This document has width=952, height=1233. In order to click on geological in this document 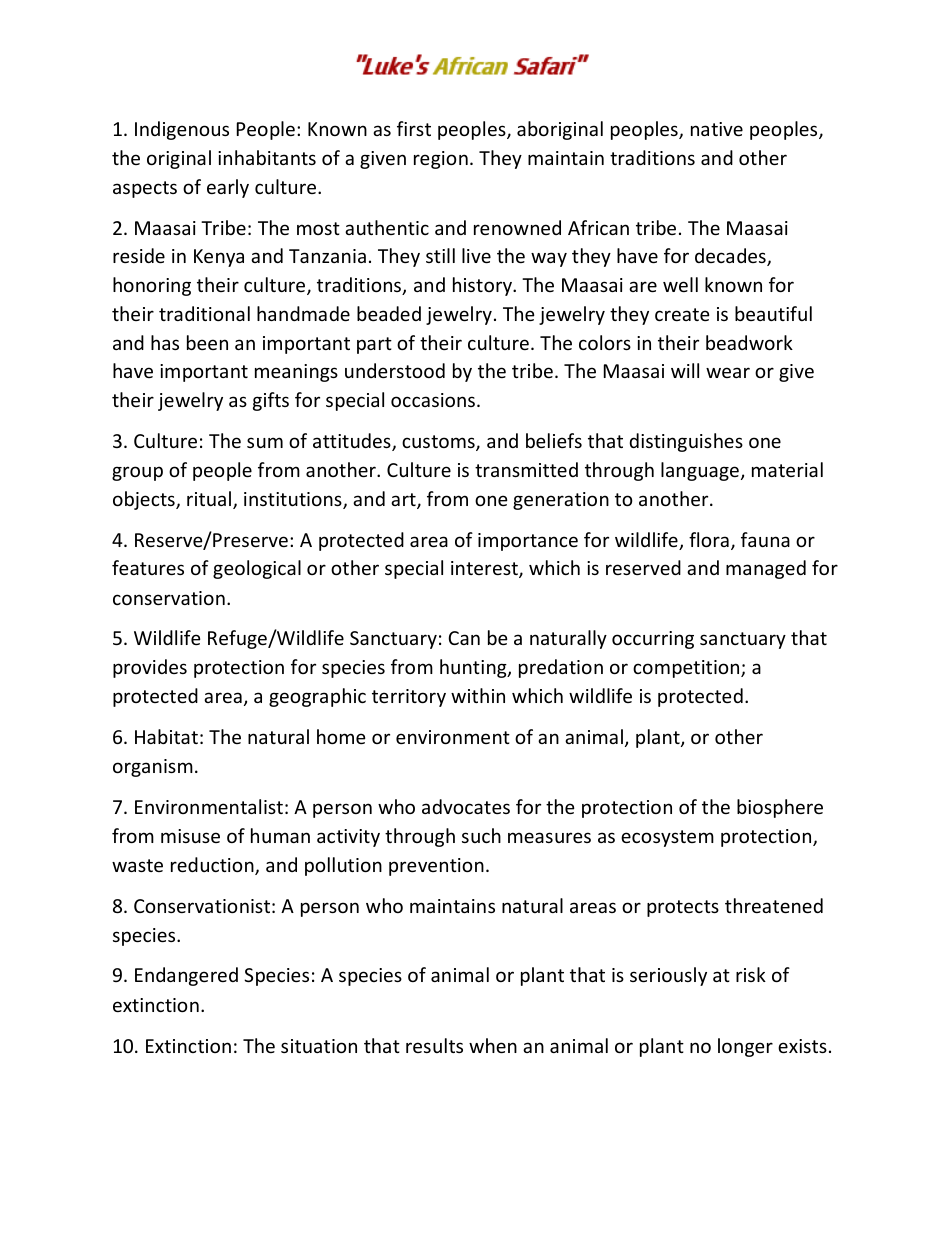, I will do `click(257, 569)`.
